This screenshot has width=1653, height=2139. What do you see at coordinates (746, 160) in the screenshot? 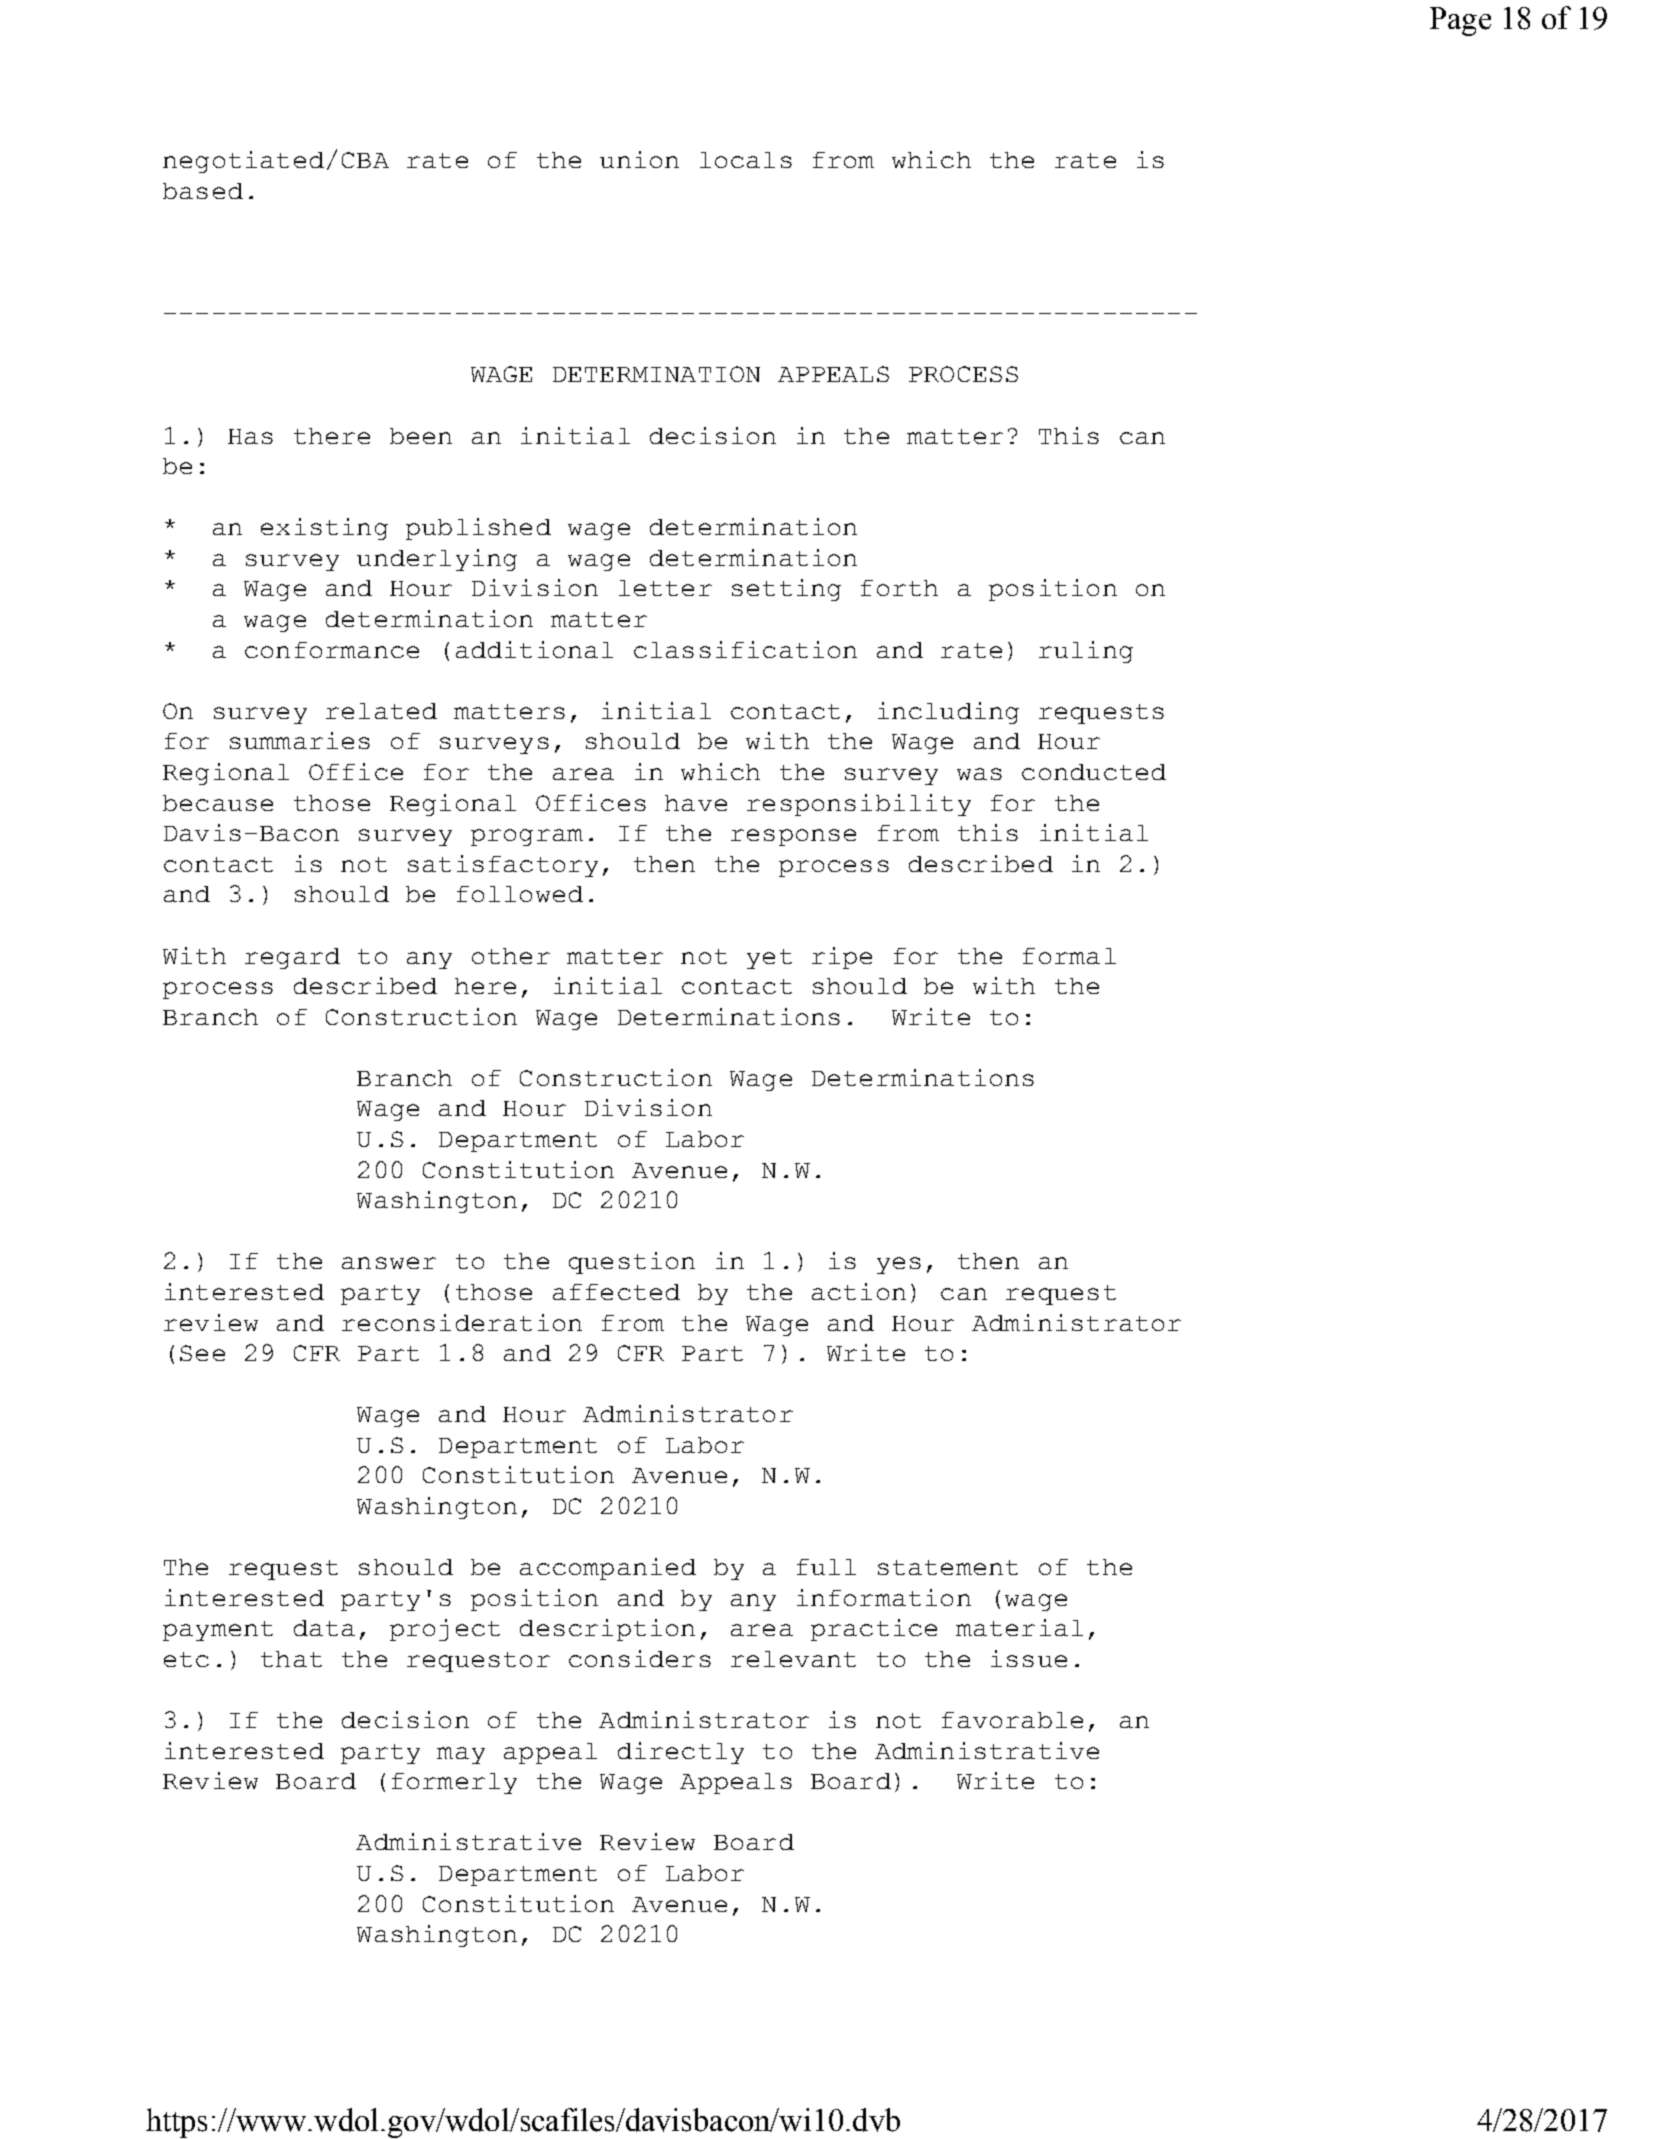
I see `locals` at bounding box center [746, 160].
